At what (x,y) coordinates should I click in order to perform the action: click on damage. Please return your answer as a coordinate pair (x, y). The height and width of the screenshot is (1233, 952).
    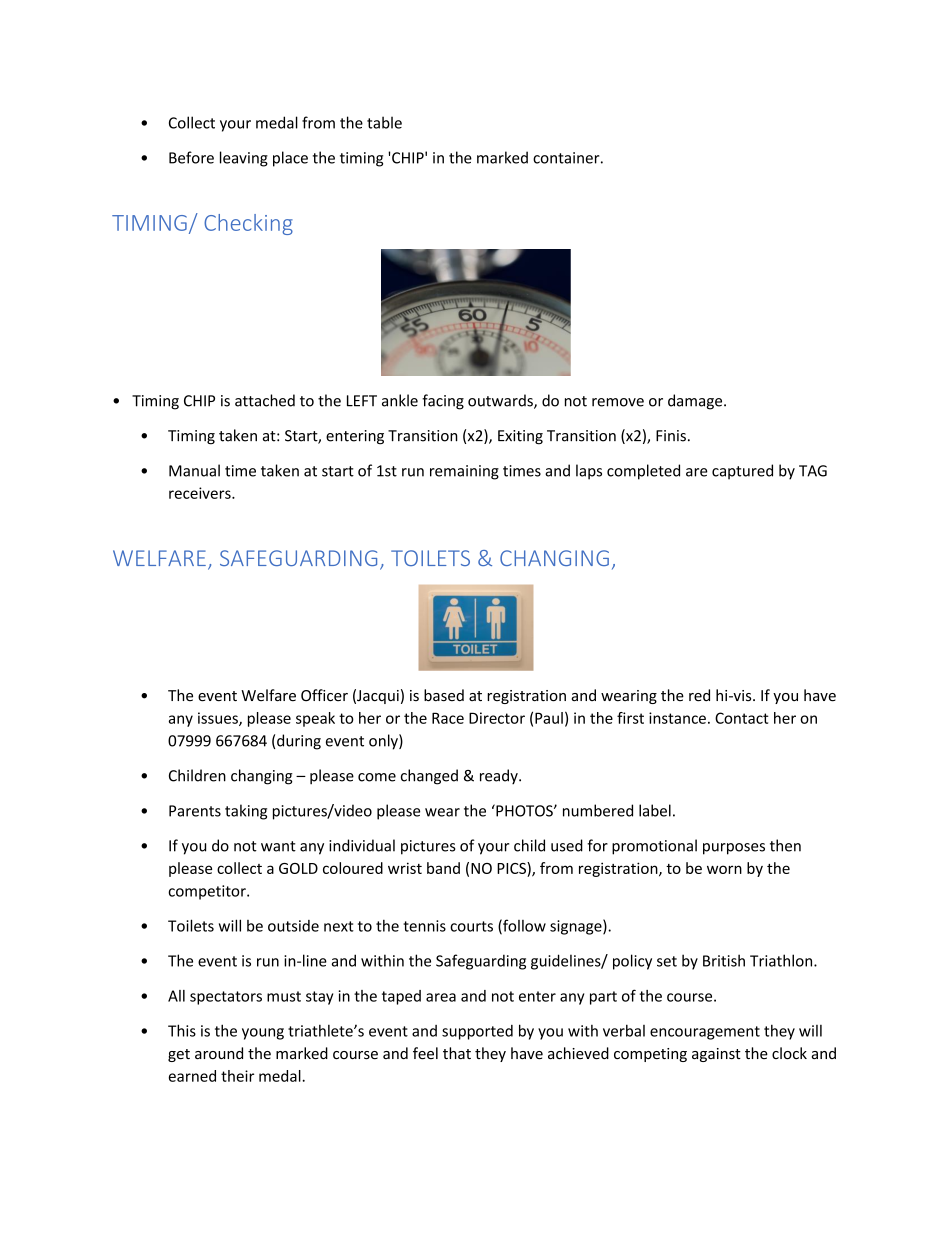
    Looking at the image, I should click on (696, 402).
